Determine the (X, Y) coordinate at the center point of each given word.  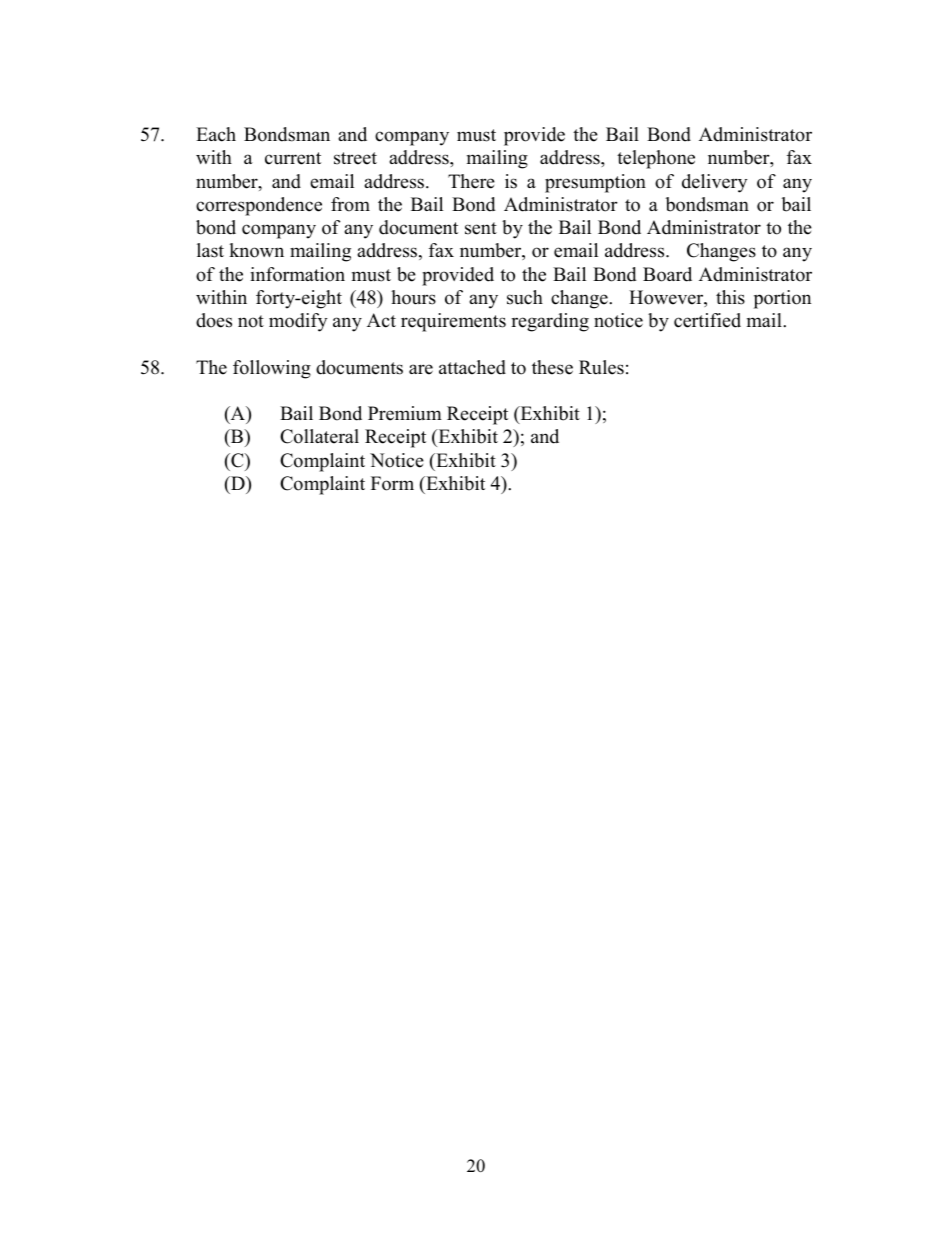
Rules (601, 367)
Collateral (319, 436)
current (293, 158)
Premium (405, 413)
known (256, 250)
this (730, 297)
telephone (656, 159)
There (471, 181)
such (525, 297)
